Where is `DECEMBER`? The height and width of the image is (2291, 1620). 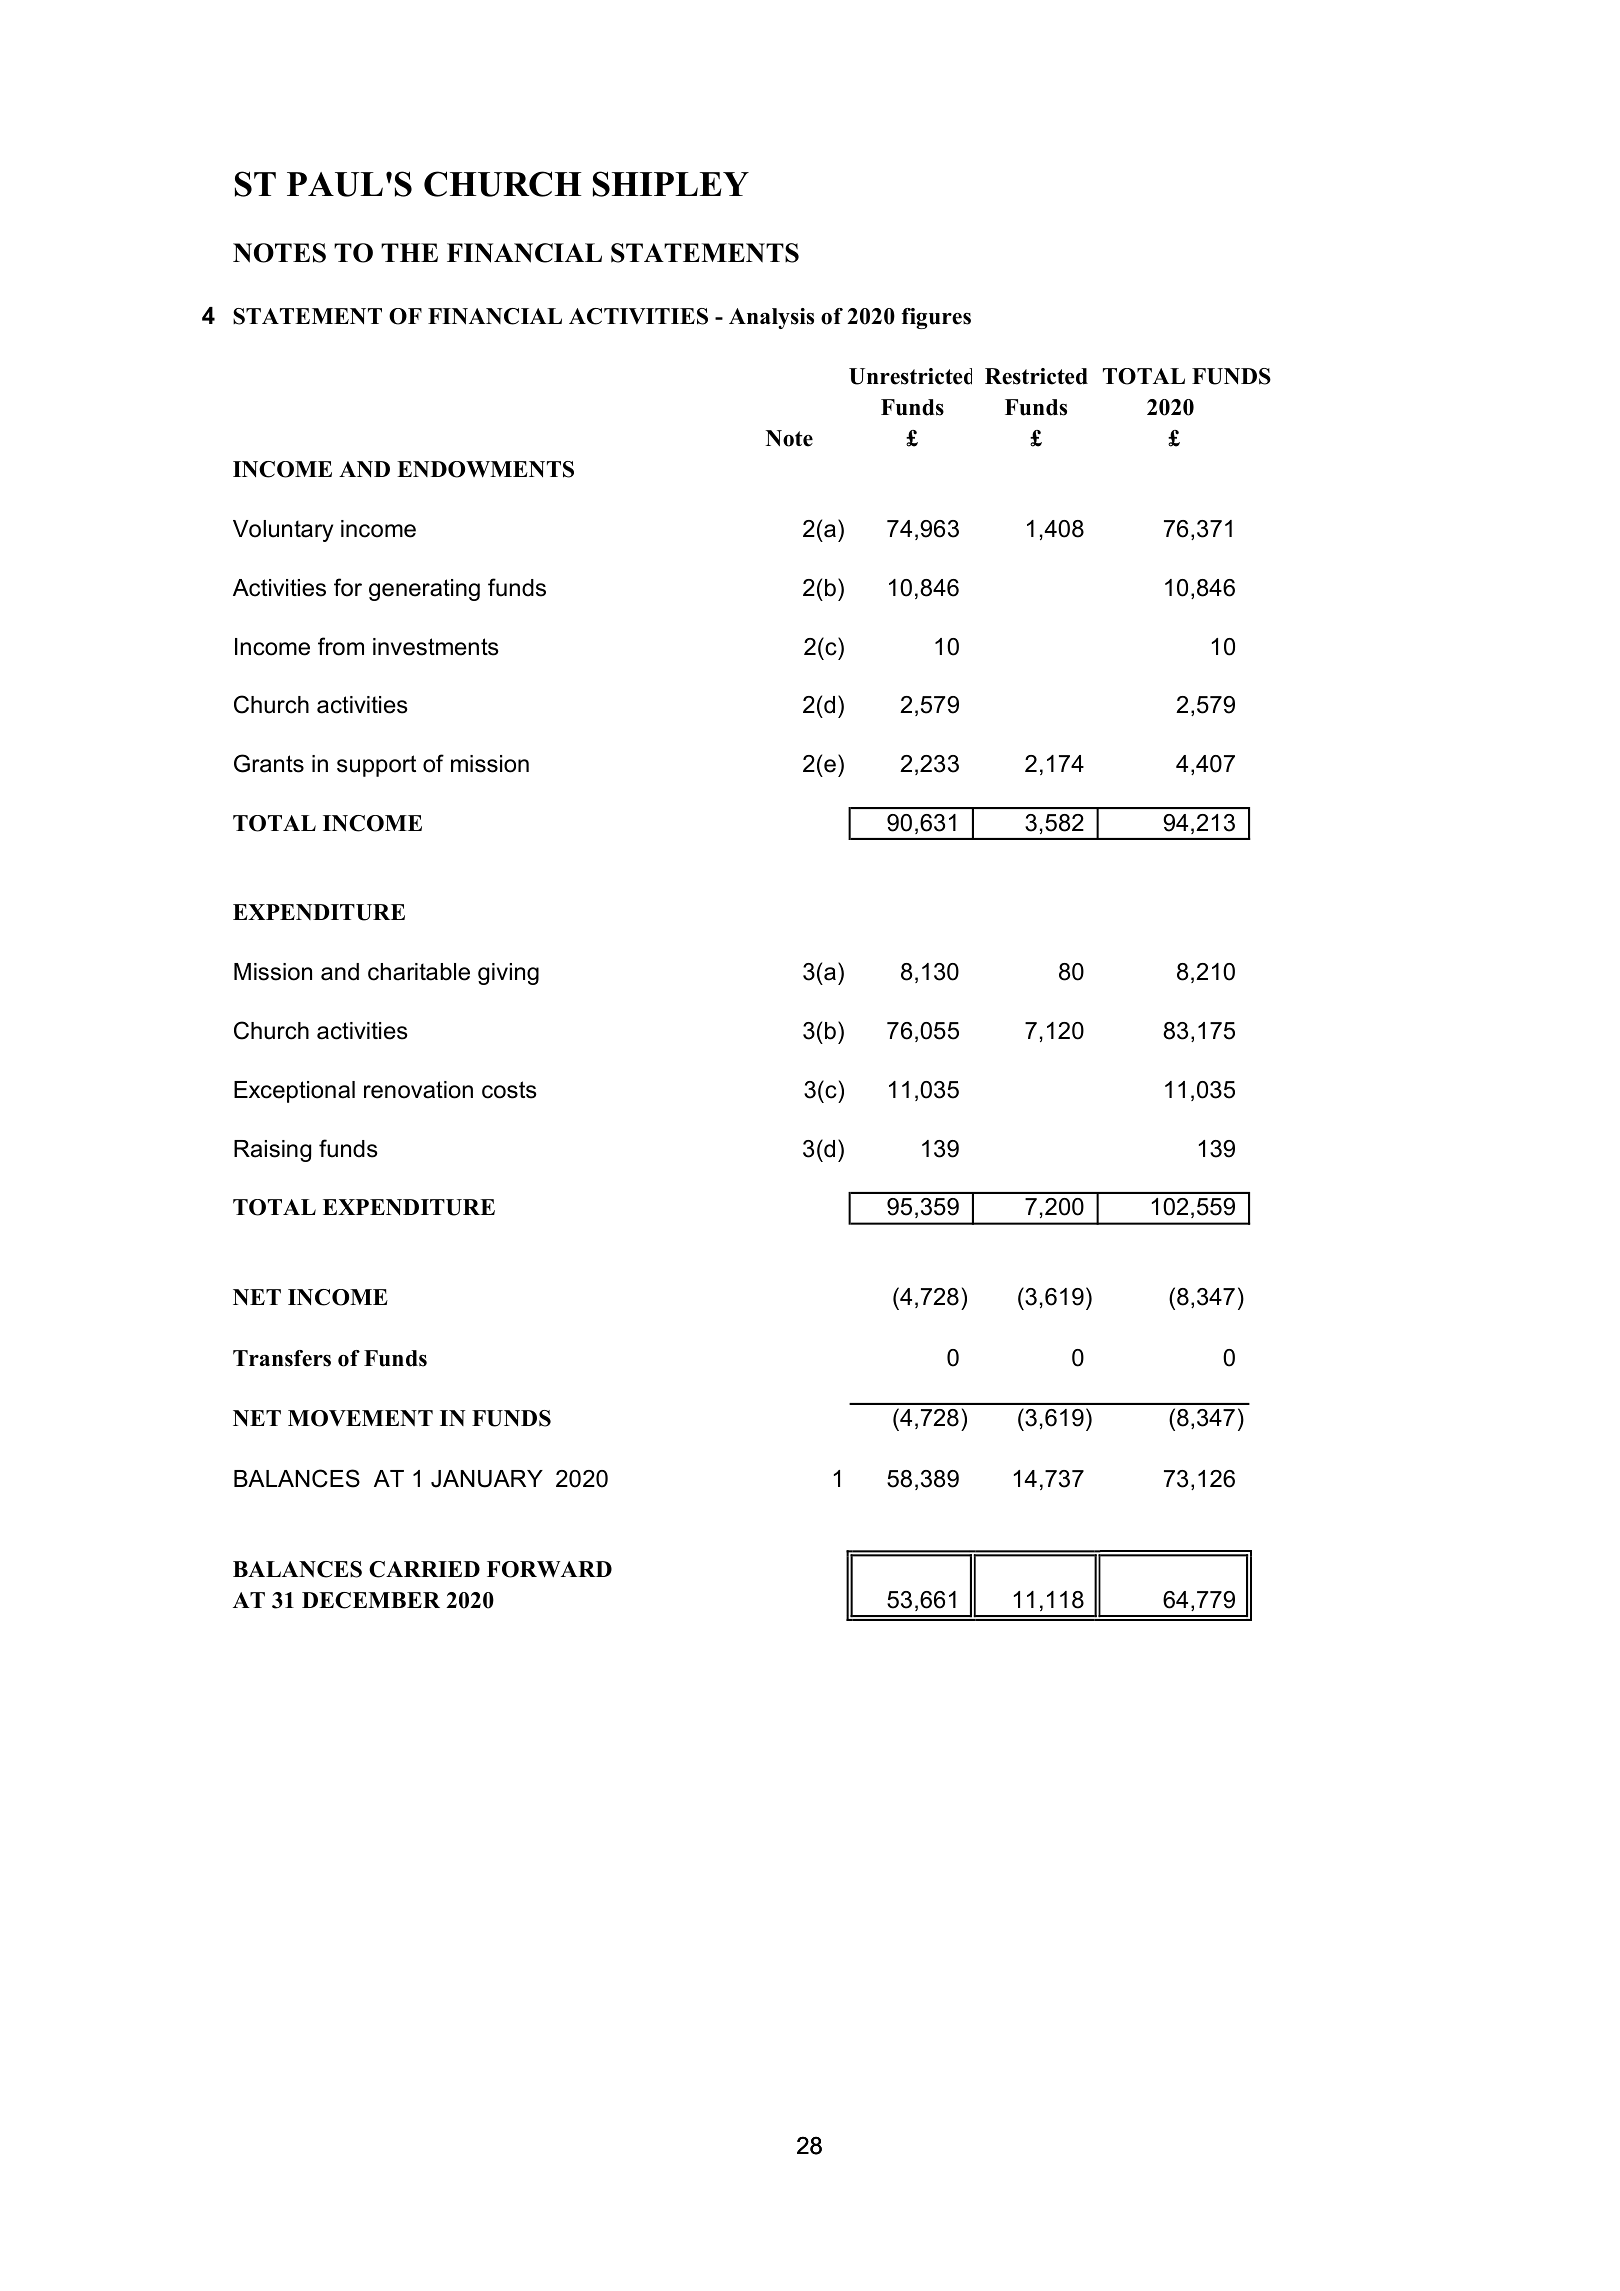
DECEMBER is located at coordinates (371, 1600).
